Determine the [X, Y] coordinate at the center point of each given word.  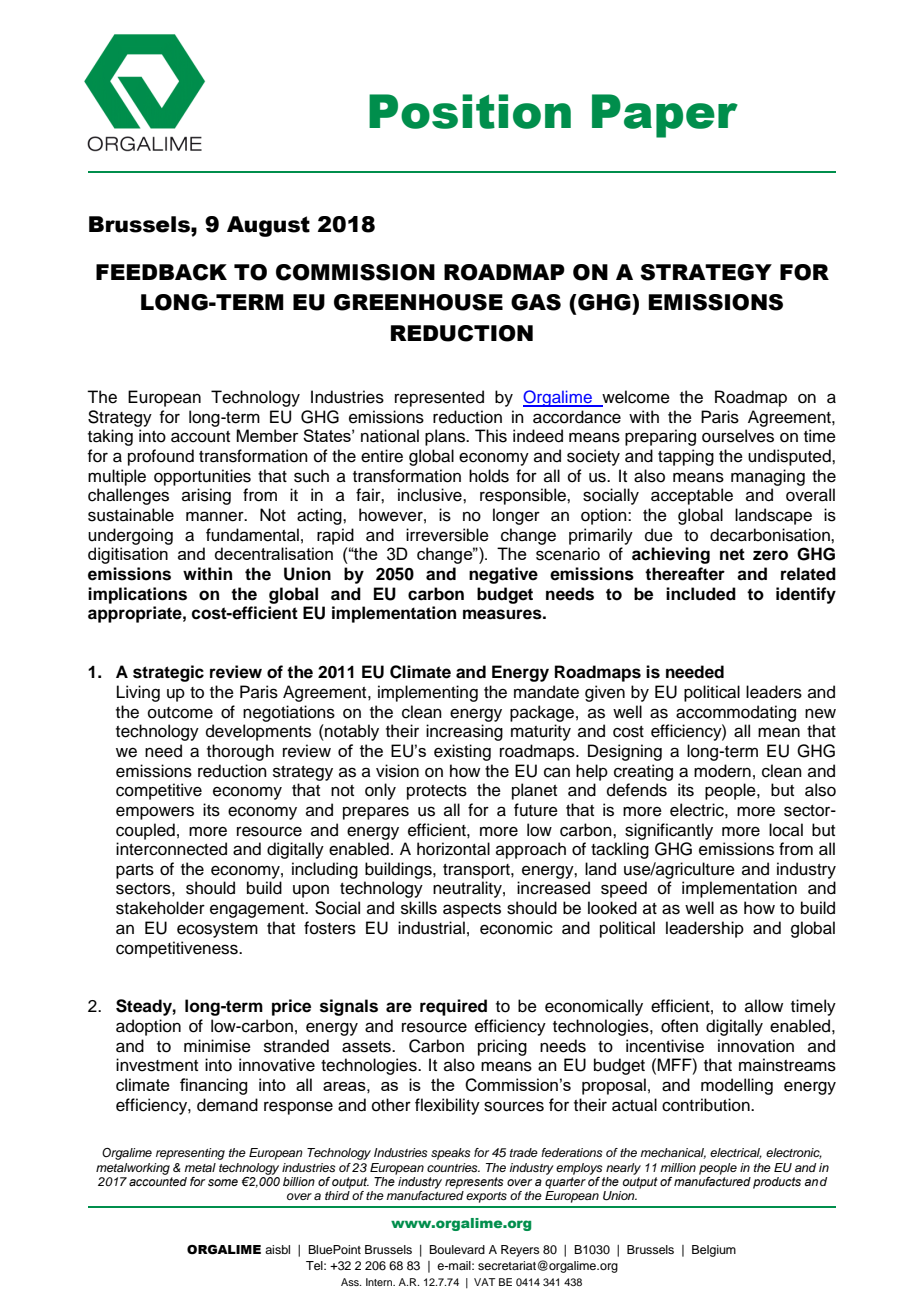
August [268, 226]
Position [470, 111]
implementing [428, 693]
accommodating [736, 713]
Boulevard [457, 1249]
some [223, 1182]
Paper [665, 116]
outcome [180, 713]
